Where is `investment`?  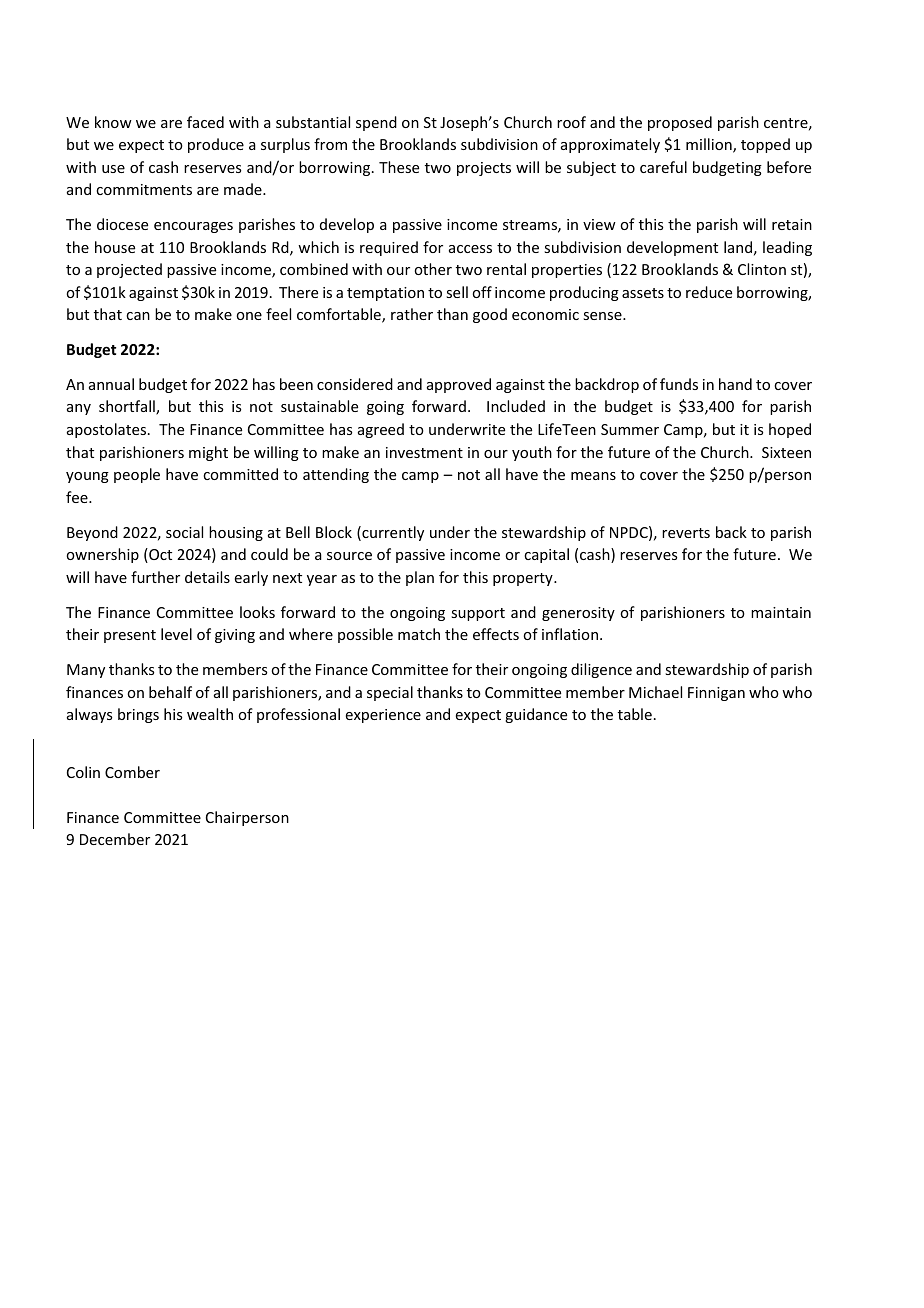
investment is located at coordinates (424, 452).
